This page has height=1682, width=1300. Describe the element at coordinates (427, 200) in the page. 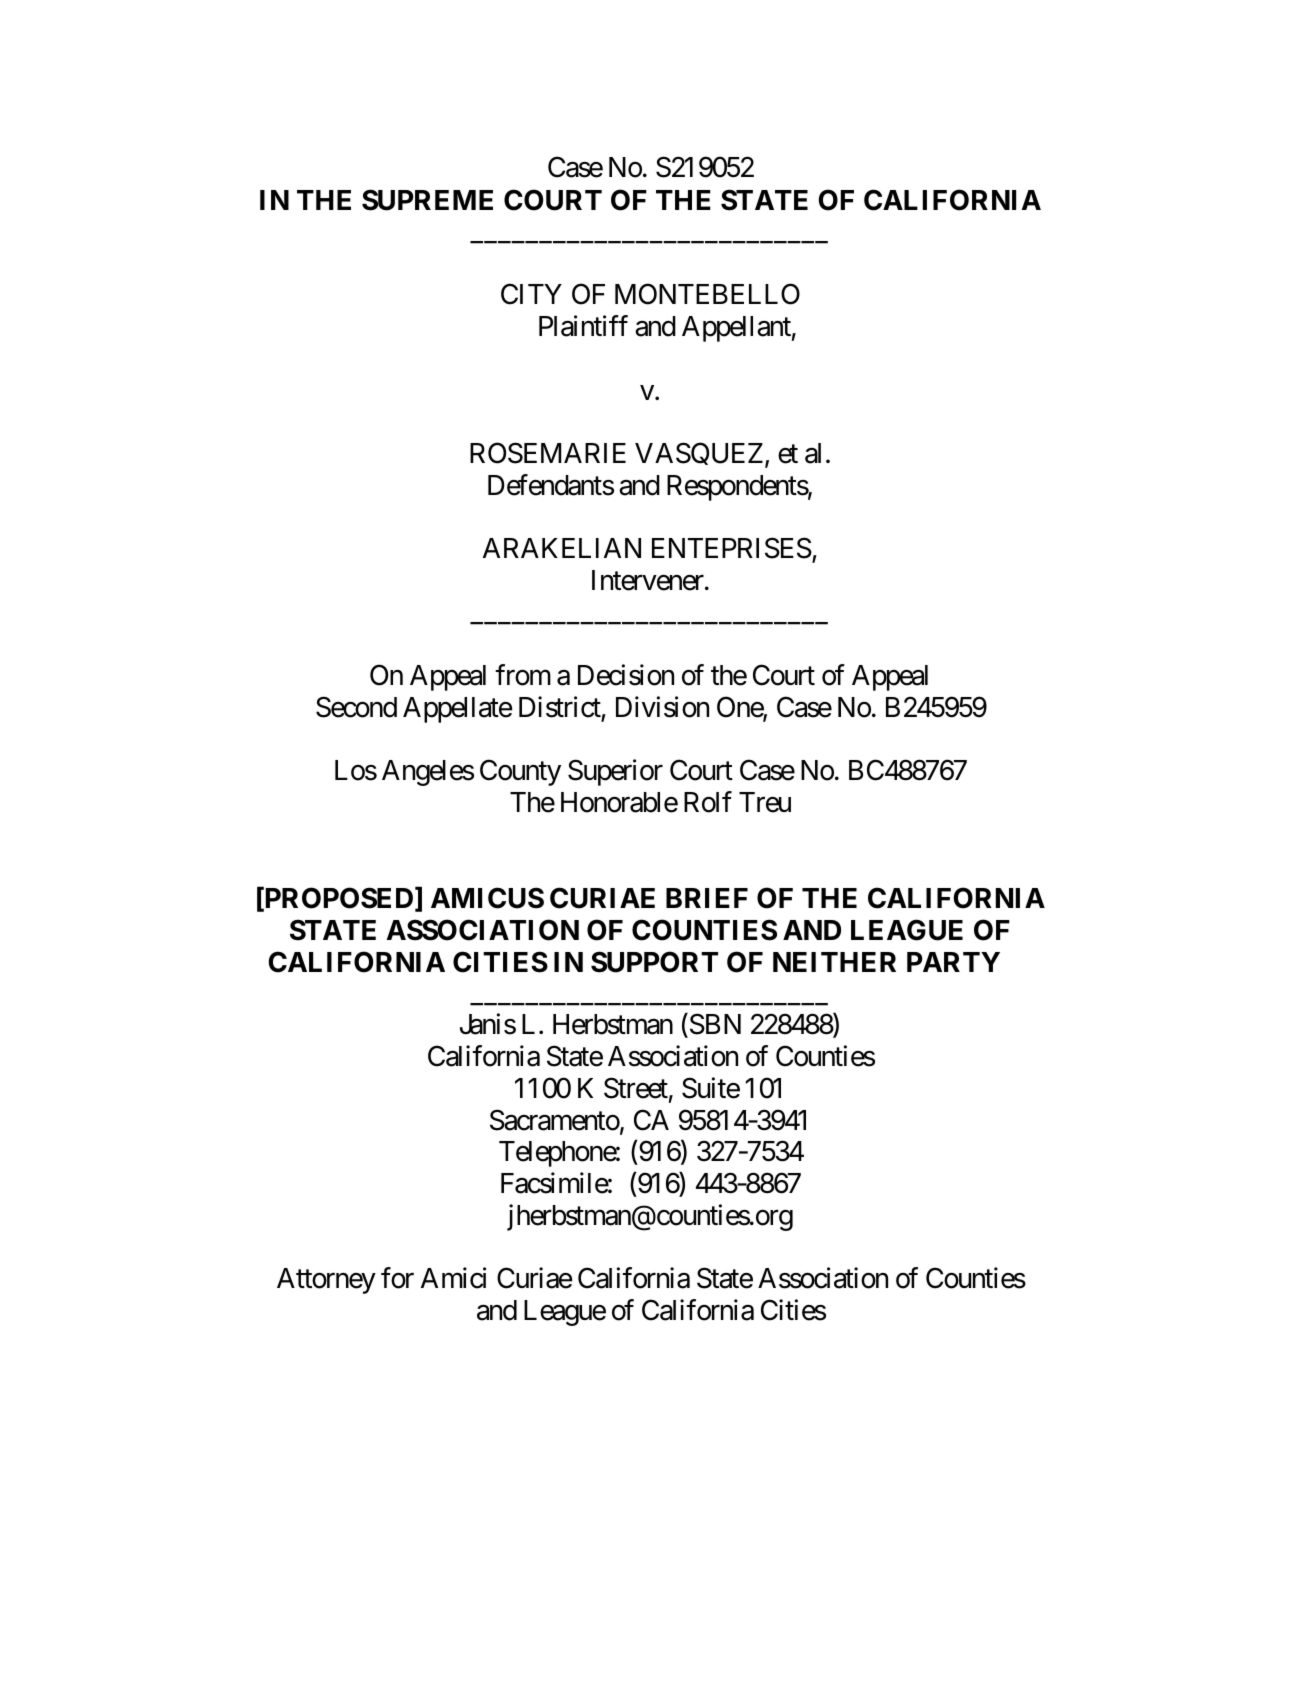

I see `SUPREME` at that location.
